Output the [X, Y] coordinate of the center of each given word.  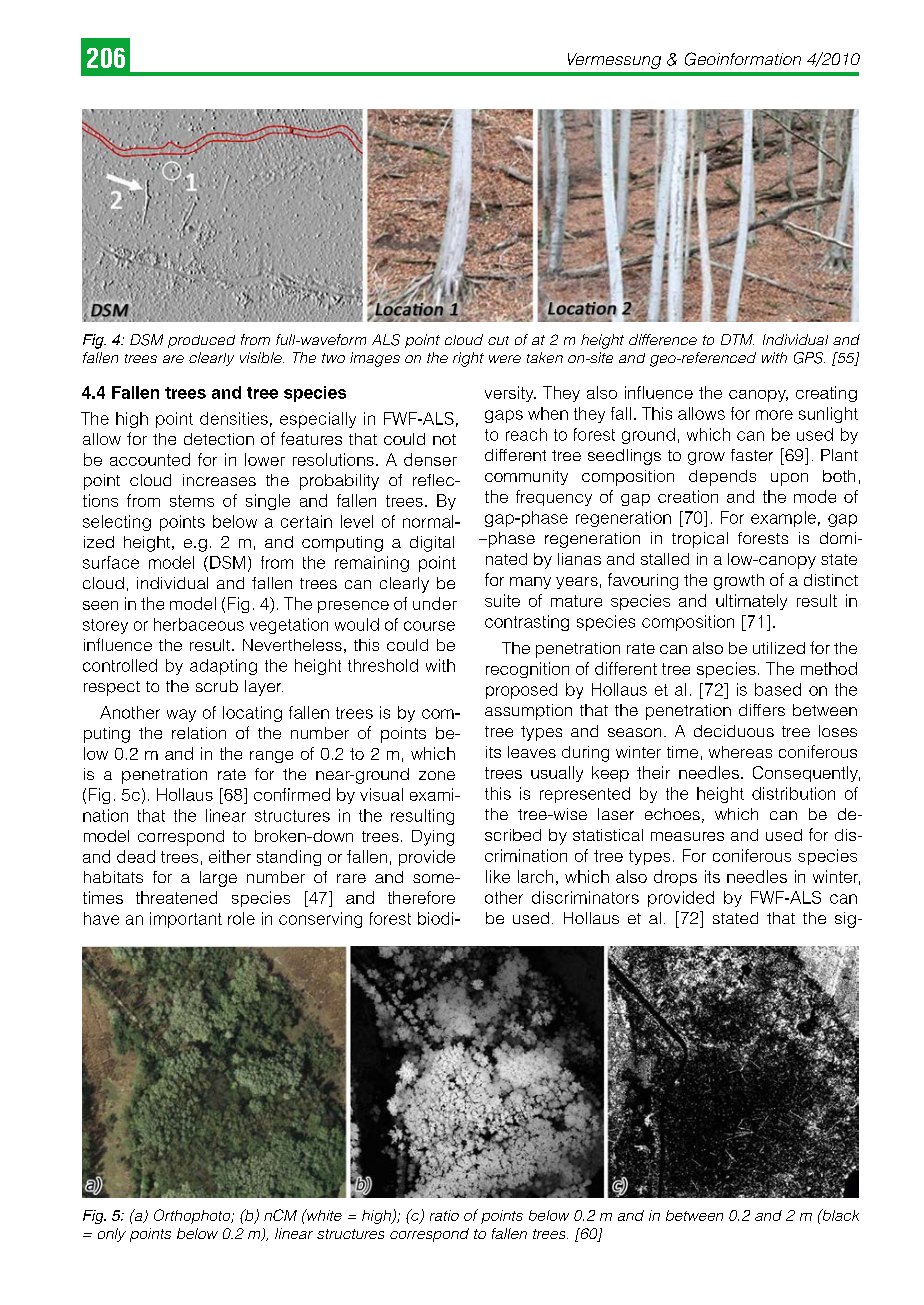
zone [437, 775]
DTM [737, 339]
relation [199, 733]
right [468, 359]
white [323, 1215]
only [112, 1235]
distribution [793, 793]
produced [201, 341]
